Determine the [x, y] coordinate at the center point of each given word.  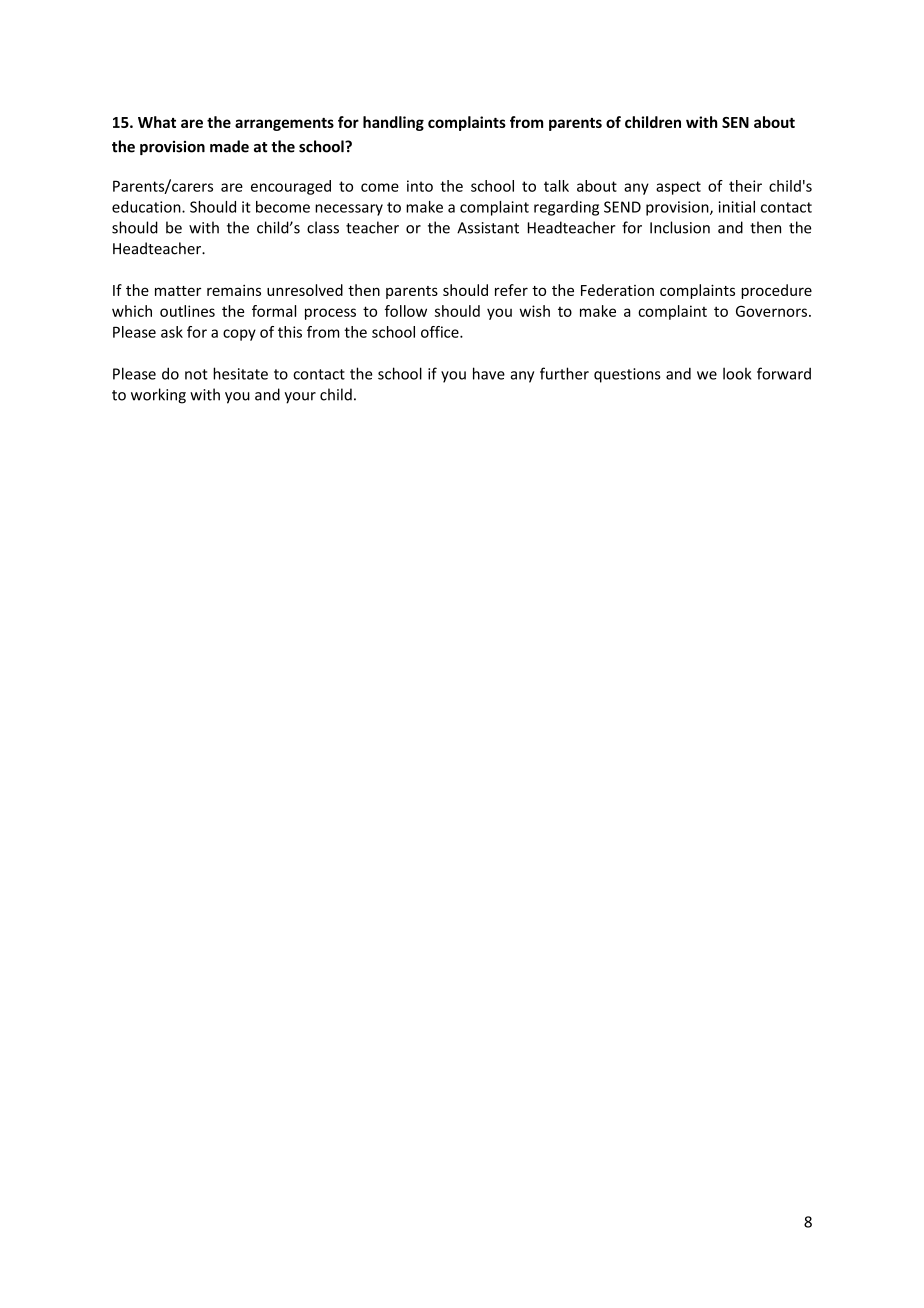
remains [234, 290]
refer [511, 290]
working [158, 396]
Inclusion [680, 227]
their [745, 186]
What [157, 122]
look [737, 373]
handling [393, 123]
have [489, 373]
